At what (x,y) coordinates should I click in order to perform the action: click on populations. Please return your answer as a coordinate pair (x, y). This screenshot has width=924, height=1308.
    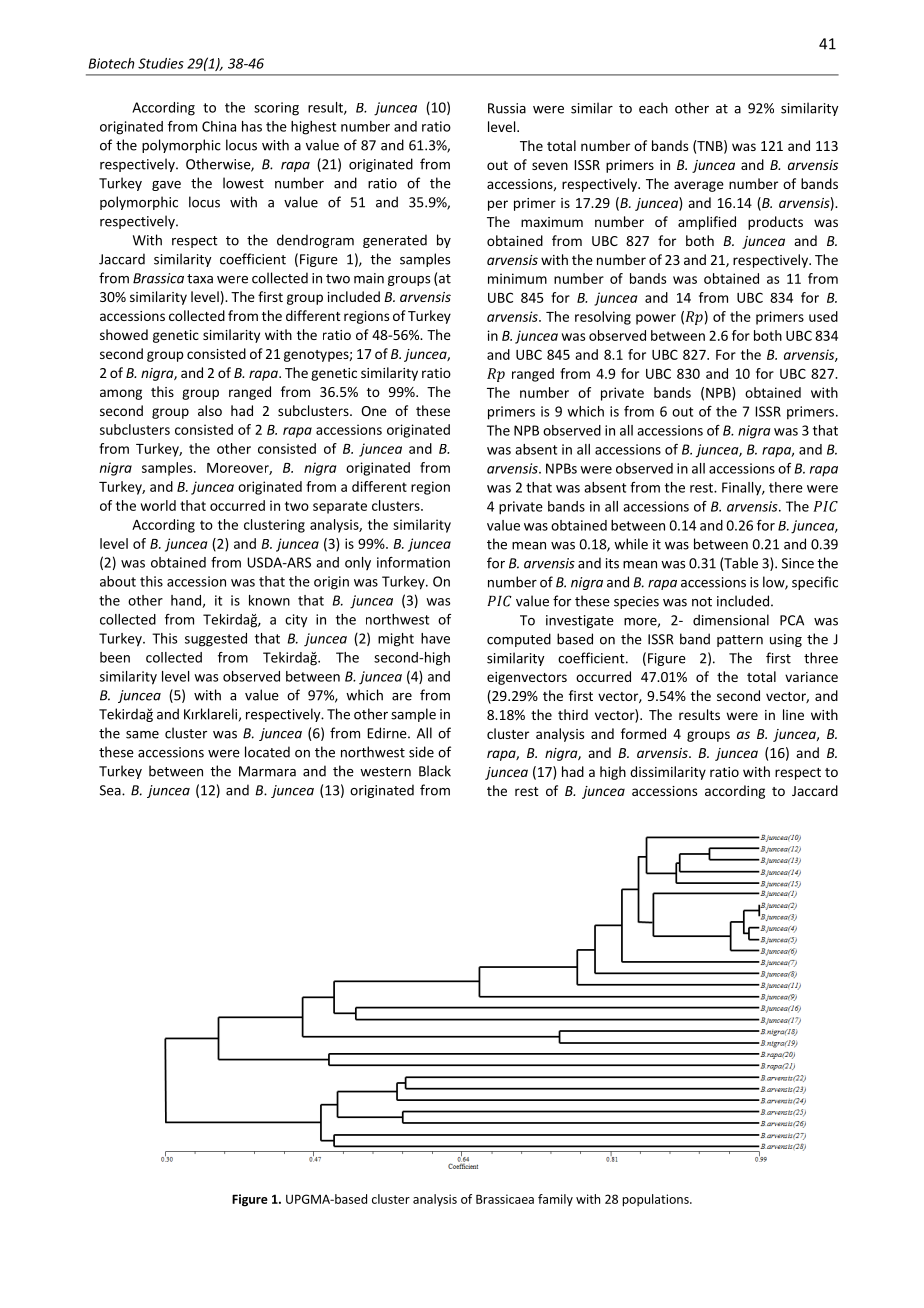
    Looking at the image, I should click on (657, 1200).
